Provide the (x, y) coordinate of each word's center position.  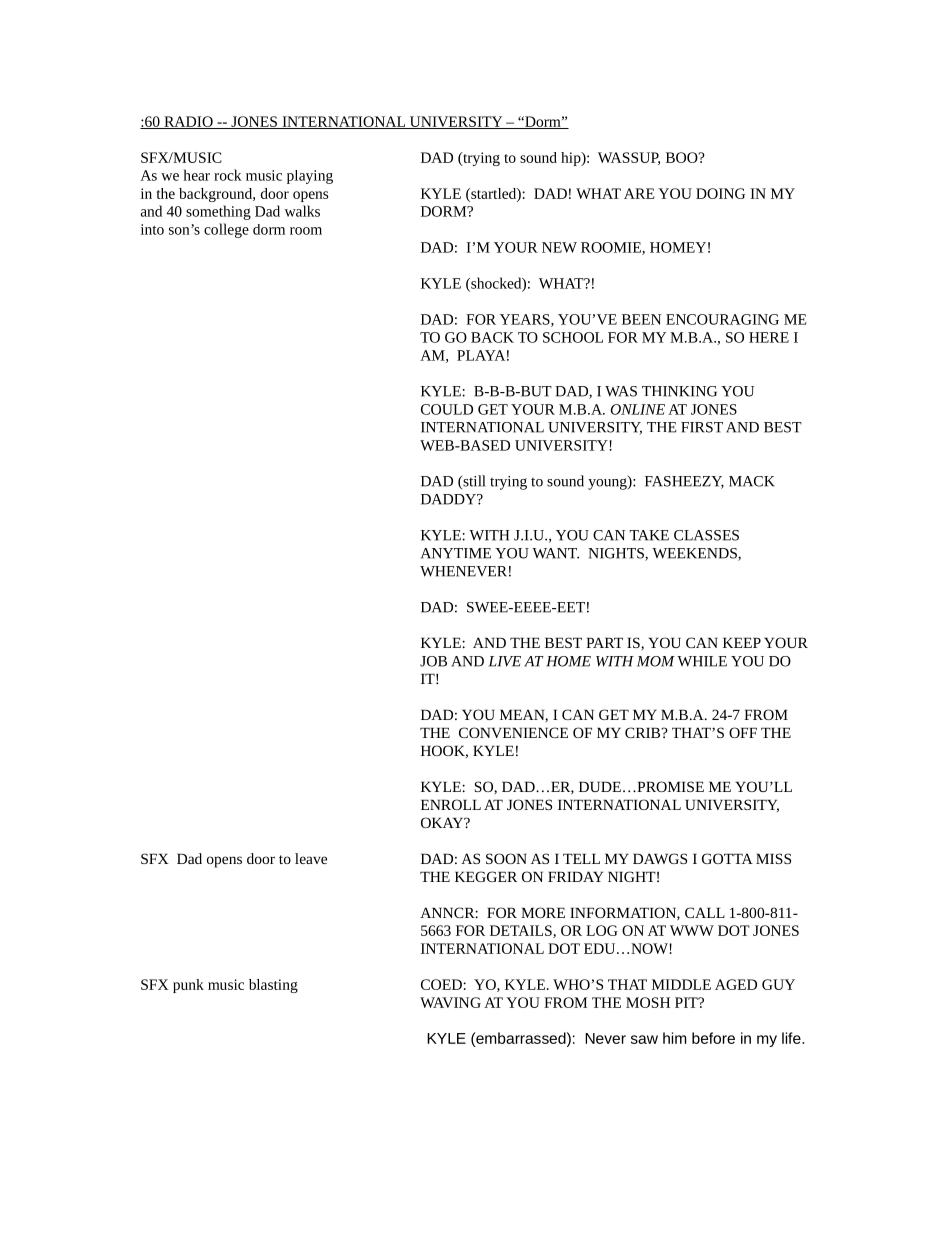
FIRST (702, 427)
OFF (743, 732)
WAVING (450, 1002)
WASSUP (629, 158)
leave (311, 858)
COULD (447, 409)
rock (228, 175)
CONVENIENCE (513, 732)
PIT (687, 1002)
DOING (720, 193)
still (473, 482)
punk (188, 986)
